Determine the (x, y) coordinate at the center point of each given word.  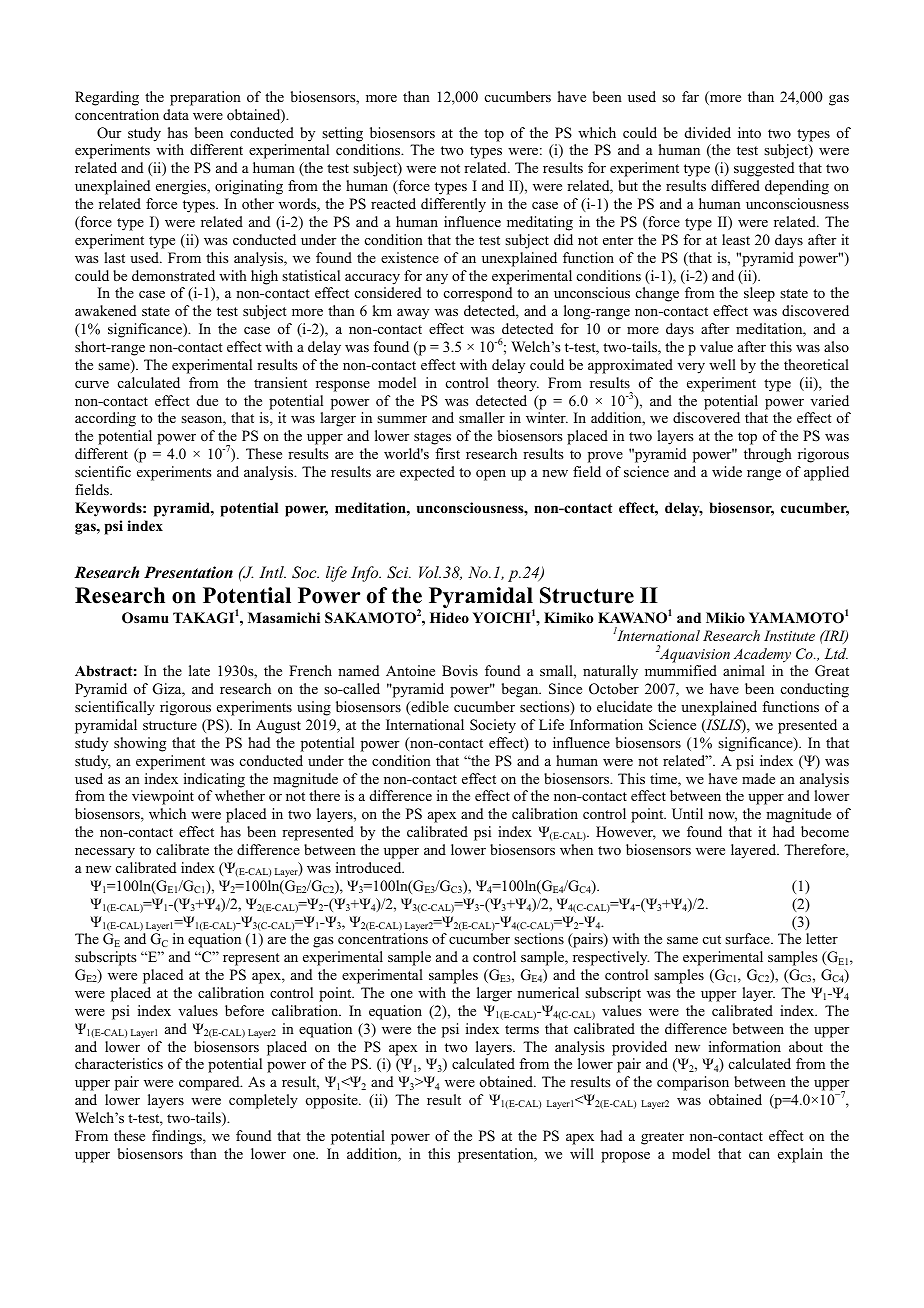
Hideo (449, 617)
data (176, 114)
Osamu (145, 618)
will (582, 1153)
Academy (762, 655)
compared (210, 1083)
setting (342, 134)
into (749, 133)
